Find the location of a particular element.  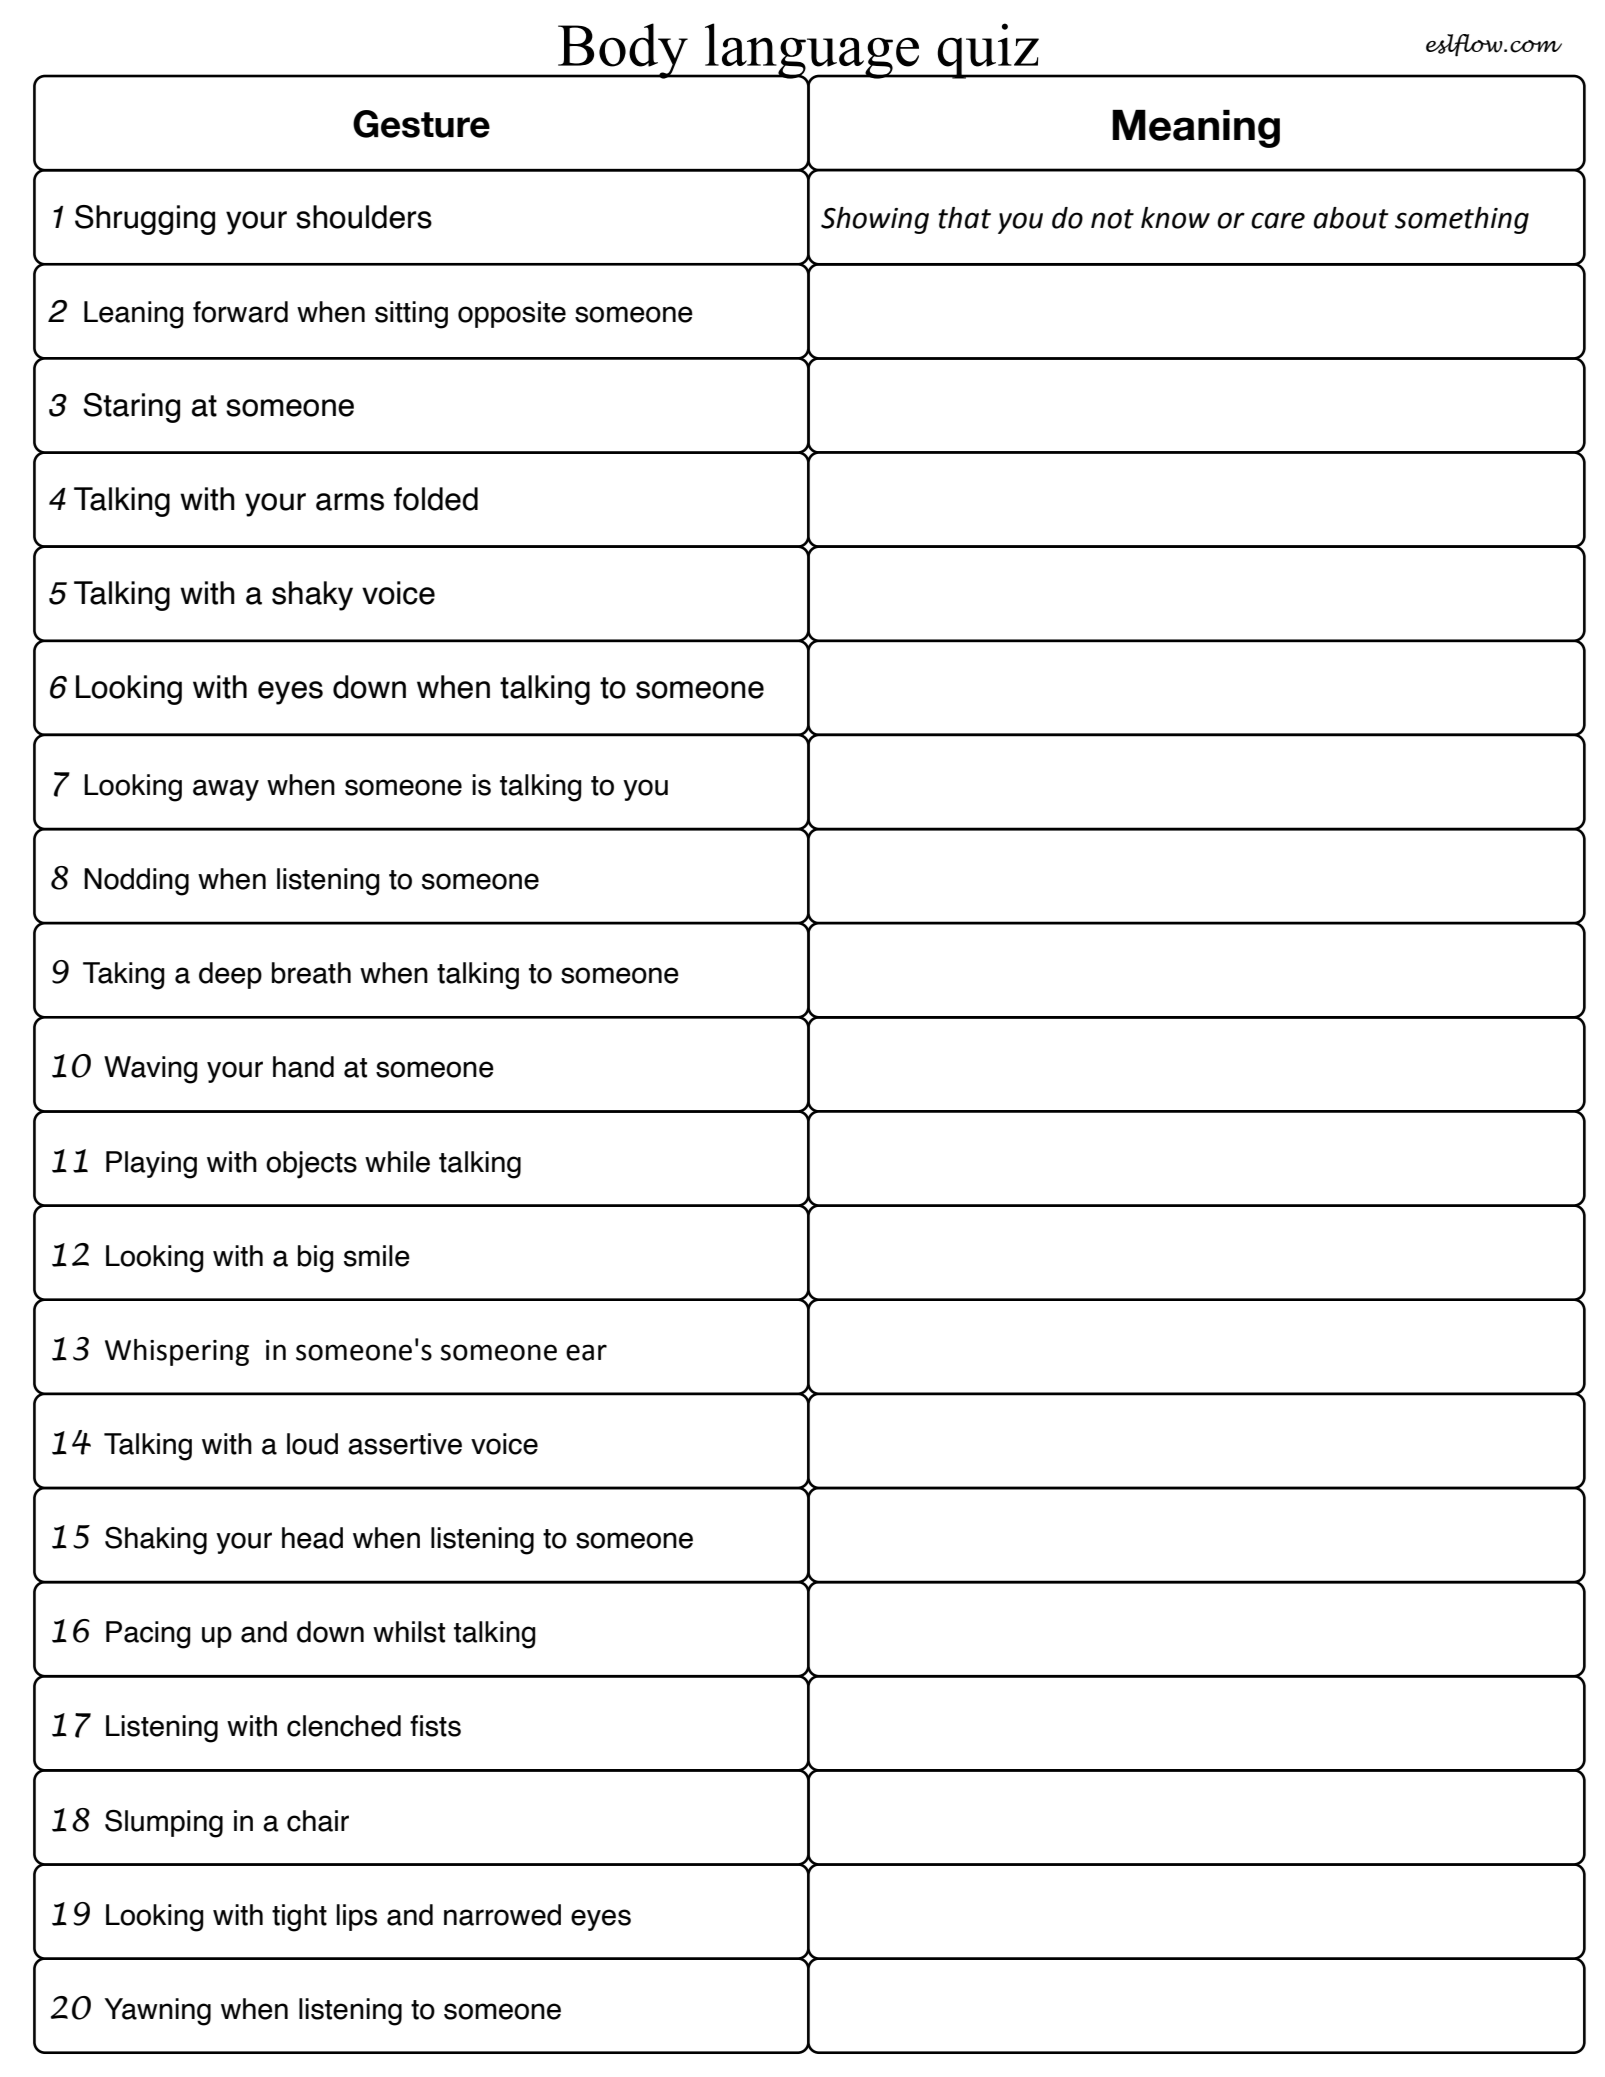

while is located at coordinates (397, 1162).
